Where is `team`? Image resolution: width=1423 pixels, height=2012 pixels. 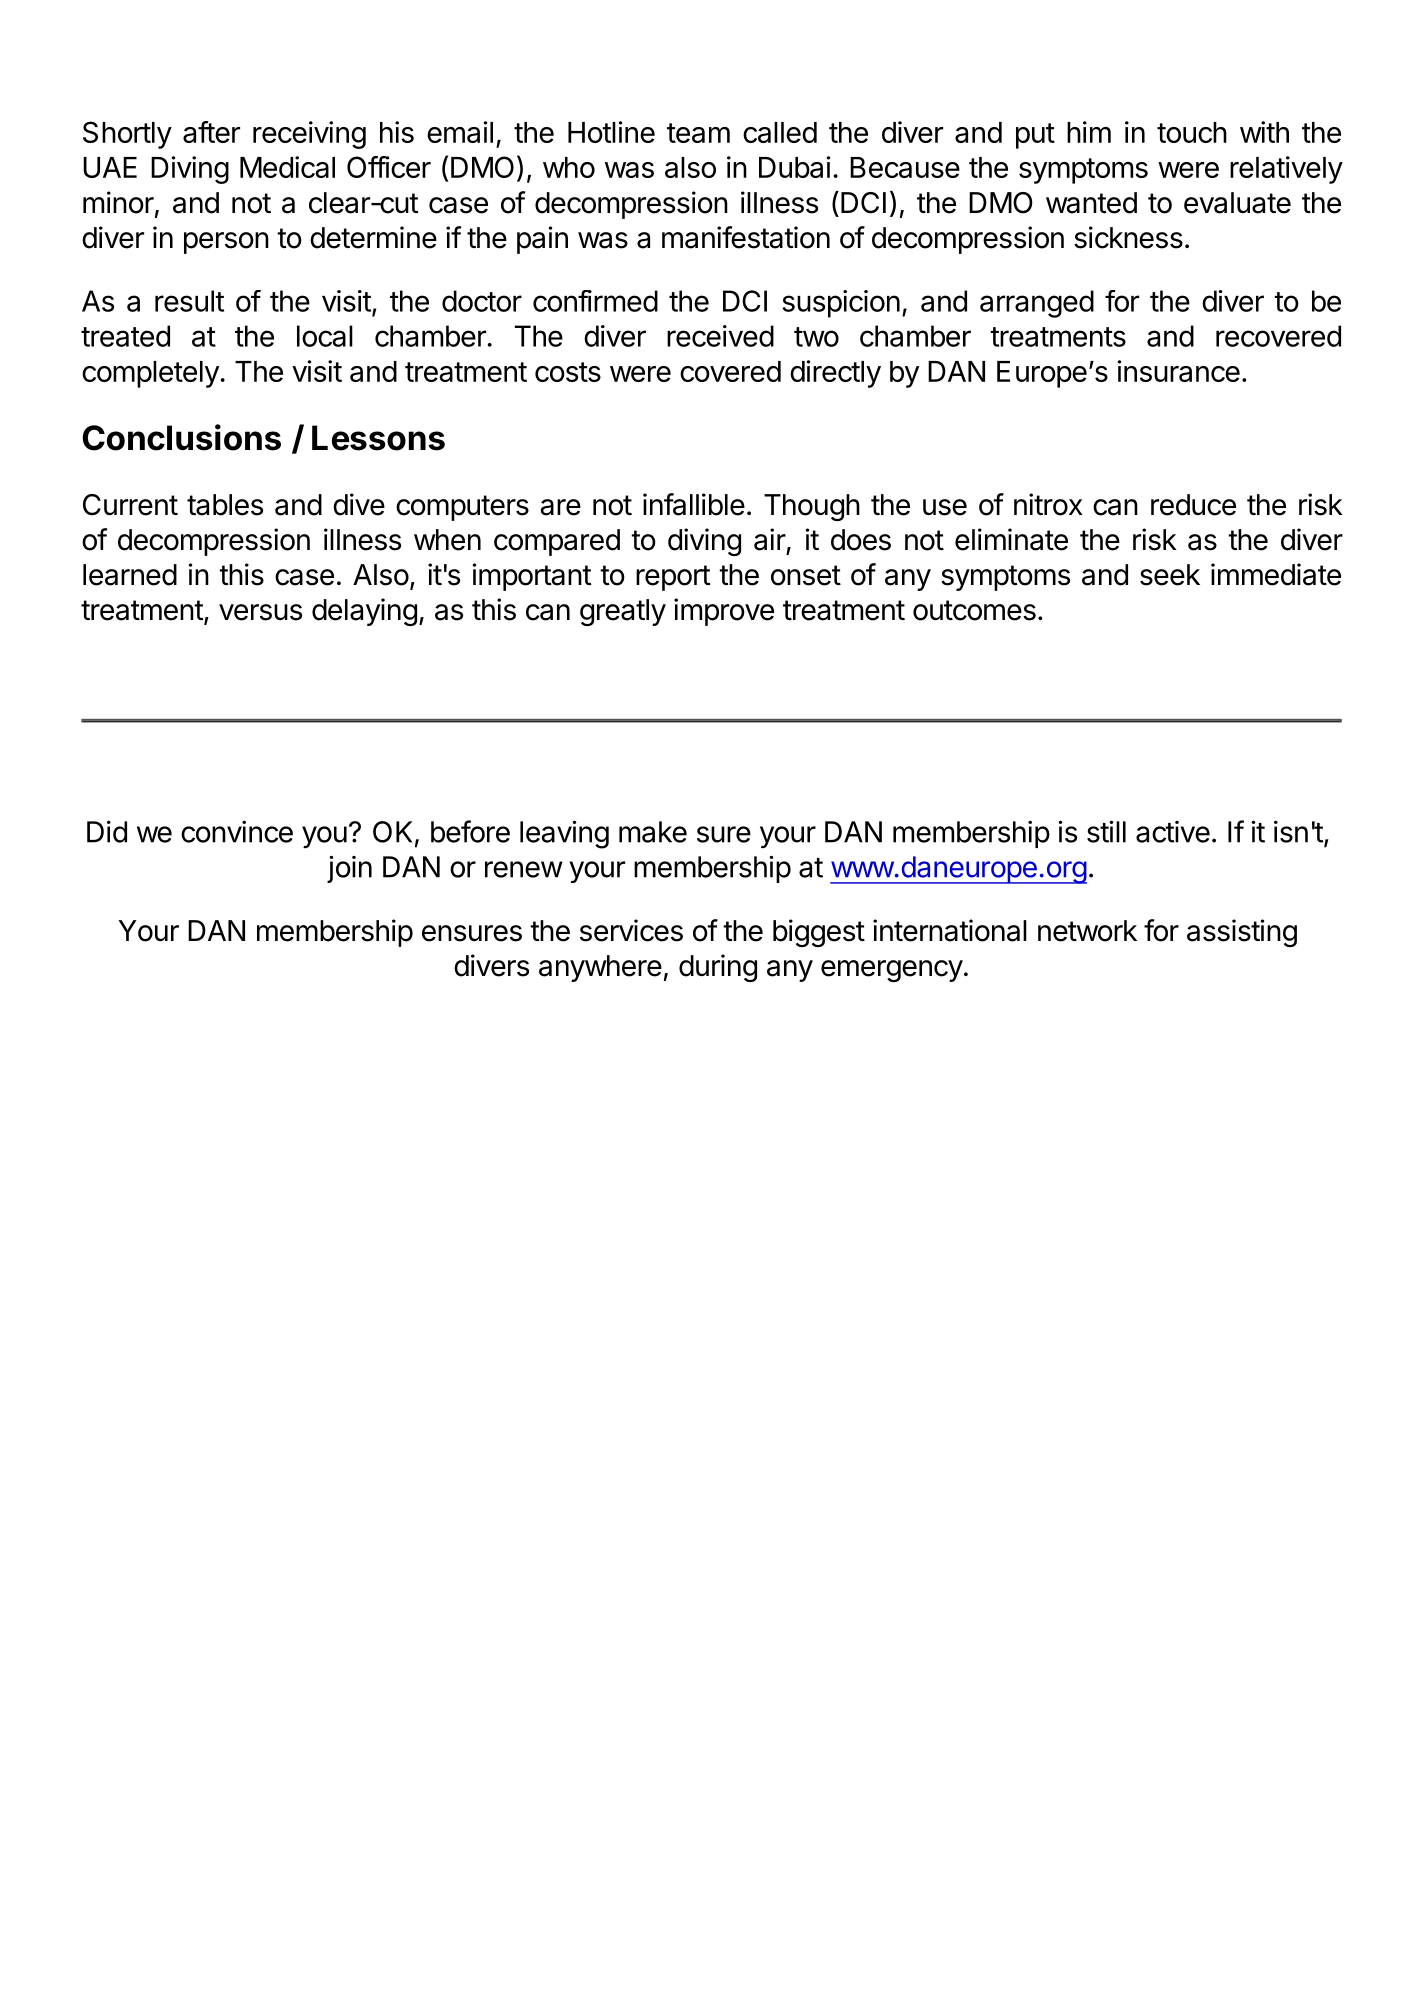 team is located at coordinates (698, 133).
